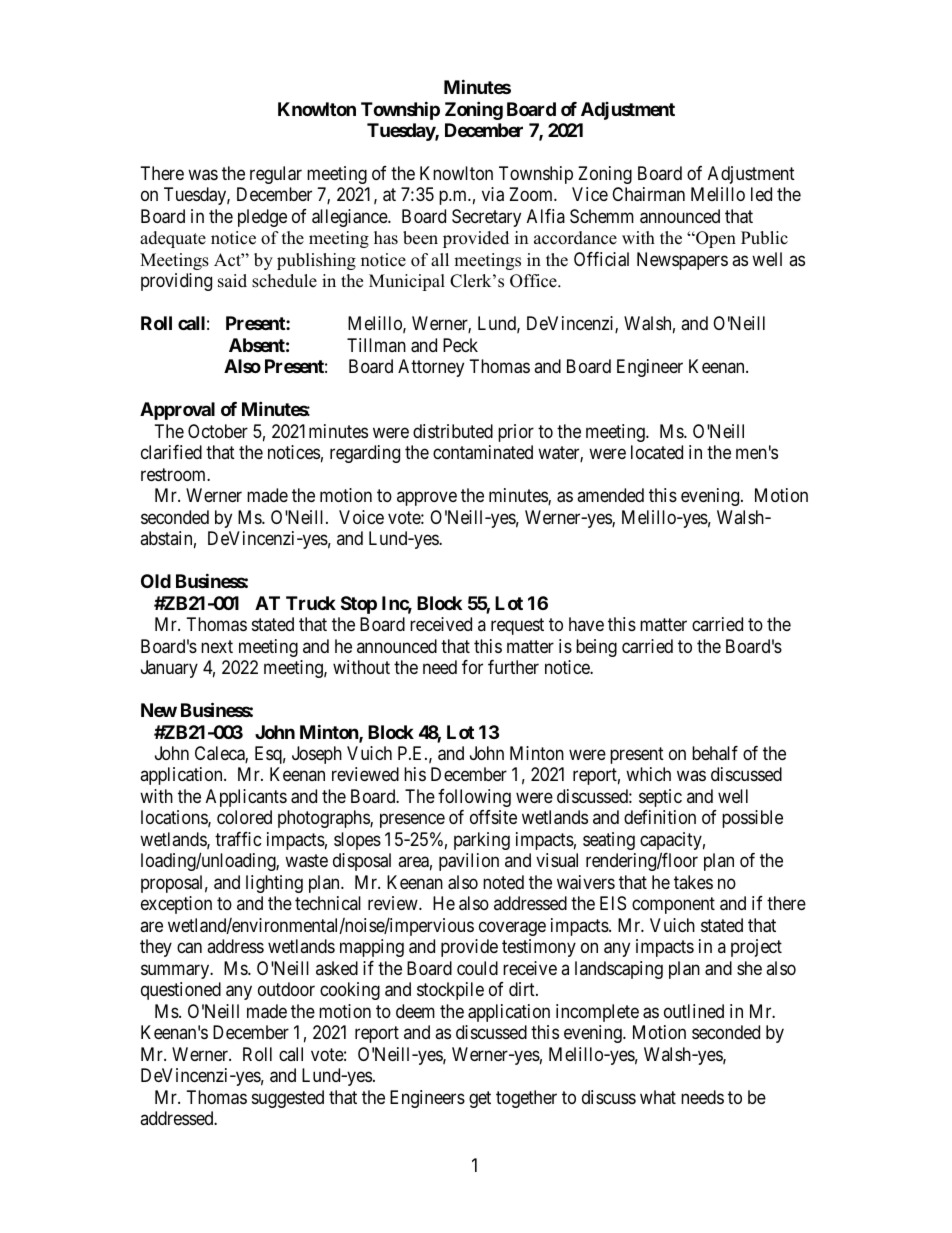 Image resolution: width=952 pixels, height=1233 pixels. Describe the element at coordinates (246, 798) in the screenshot. I see `Applicants` at that location.
